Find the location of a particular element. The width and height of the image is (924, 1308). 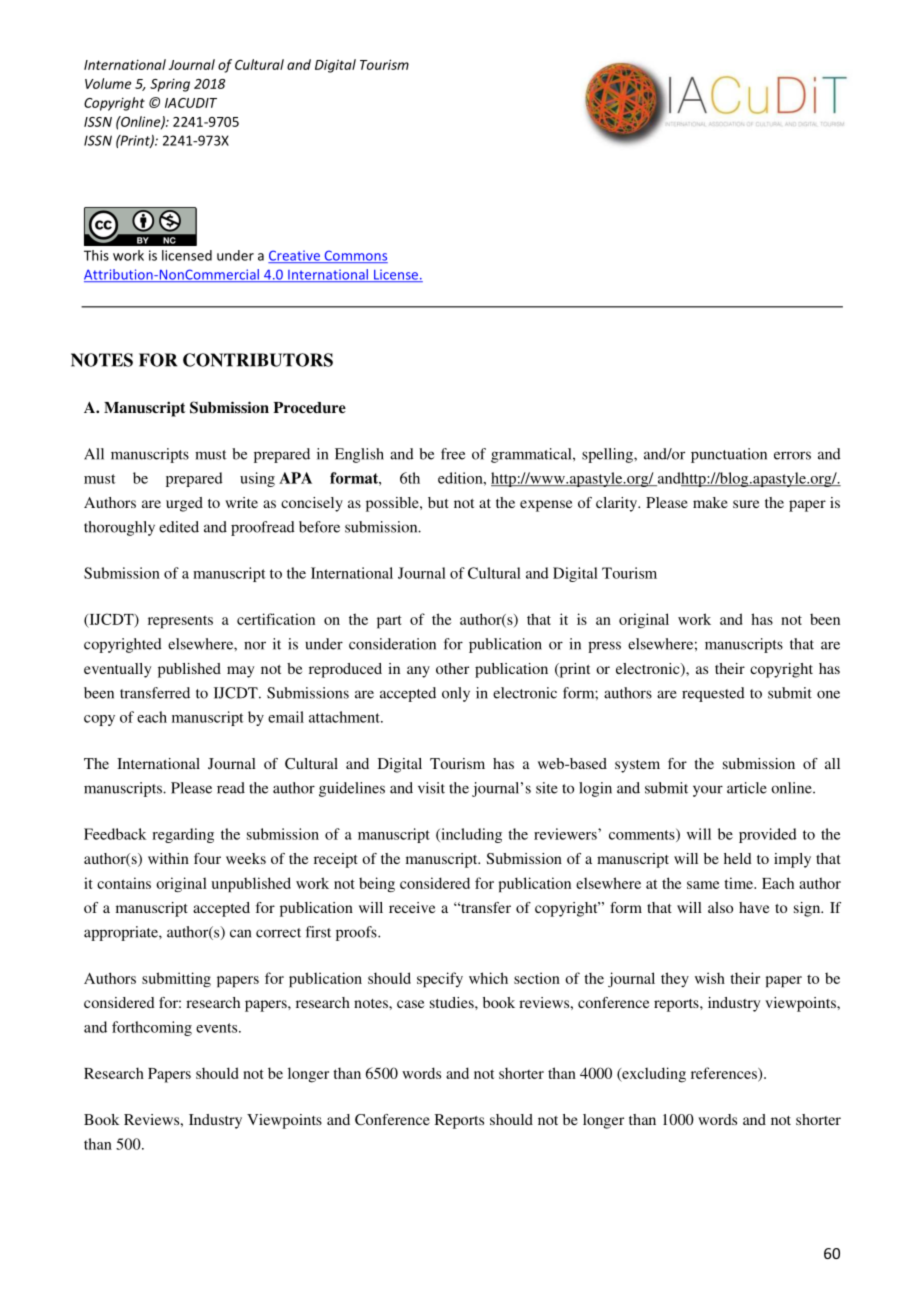

requested is located at coordinates (713, 694).
